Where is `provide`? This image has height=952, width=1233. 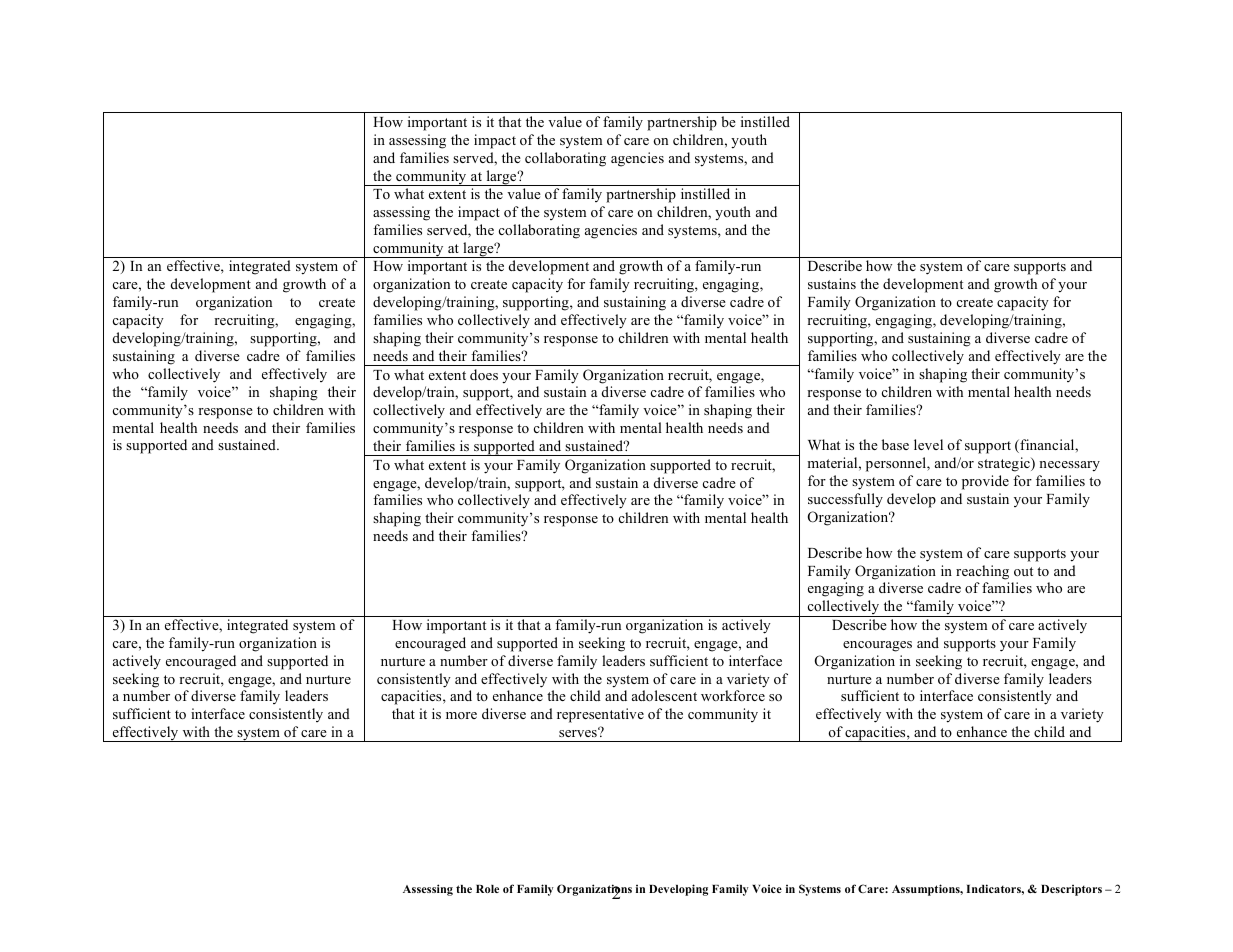 provide is located at coordinates (985, 482).
